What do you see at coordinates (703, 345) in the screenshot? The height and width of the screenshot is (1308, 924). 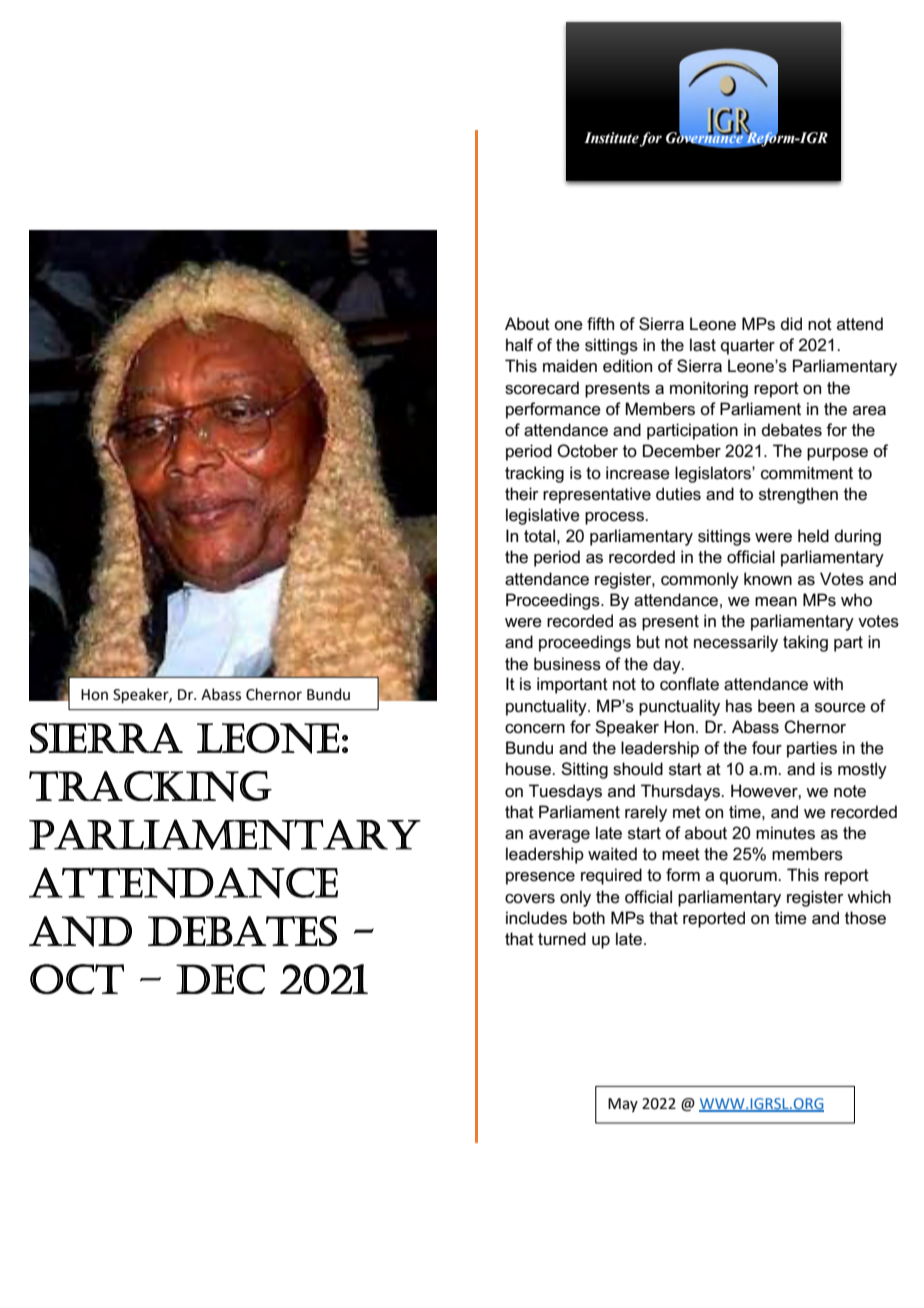 I see `last` at bounding box center [703, 345].
